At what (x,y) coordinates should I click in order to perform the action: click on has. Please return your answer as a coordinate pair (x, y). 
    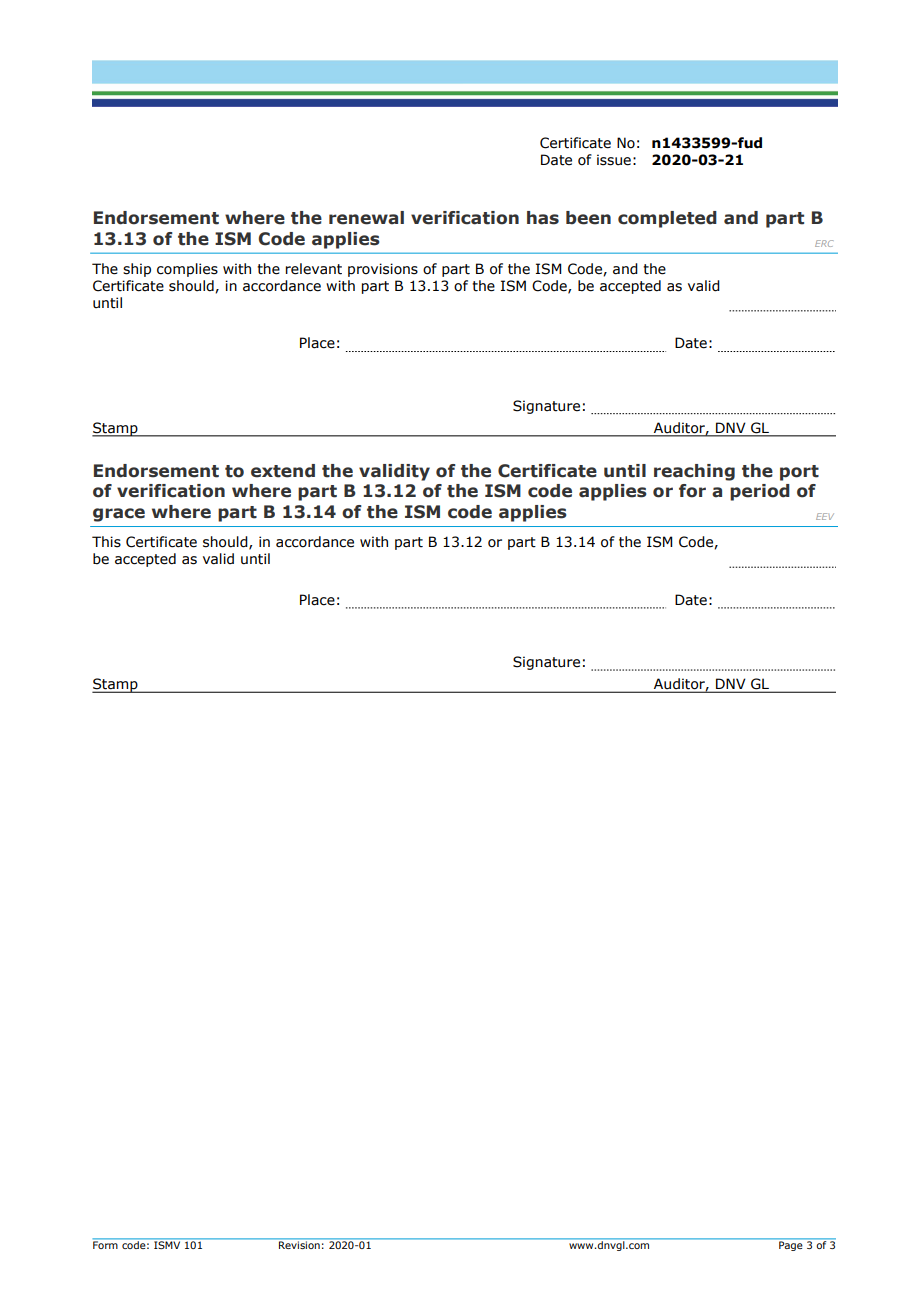
    Looking at the image, I should click on (543, 218).
